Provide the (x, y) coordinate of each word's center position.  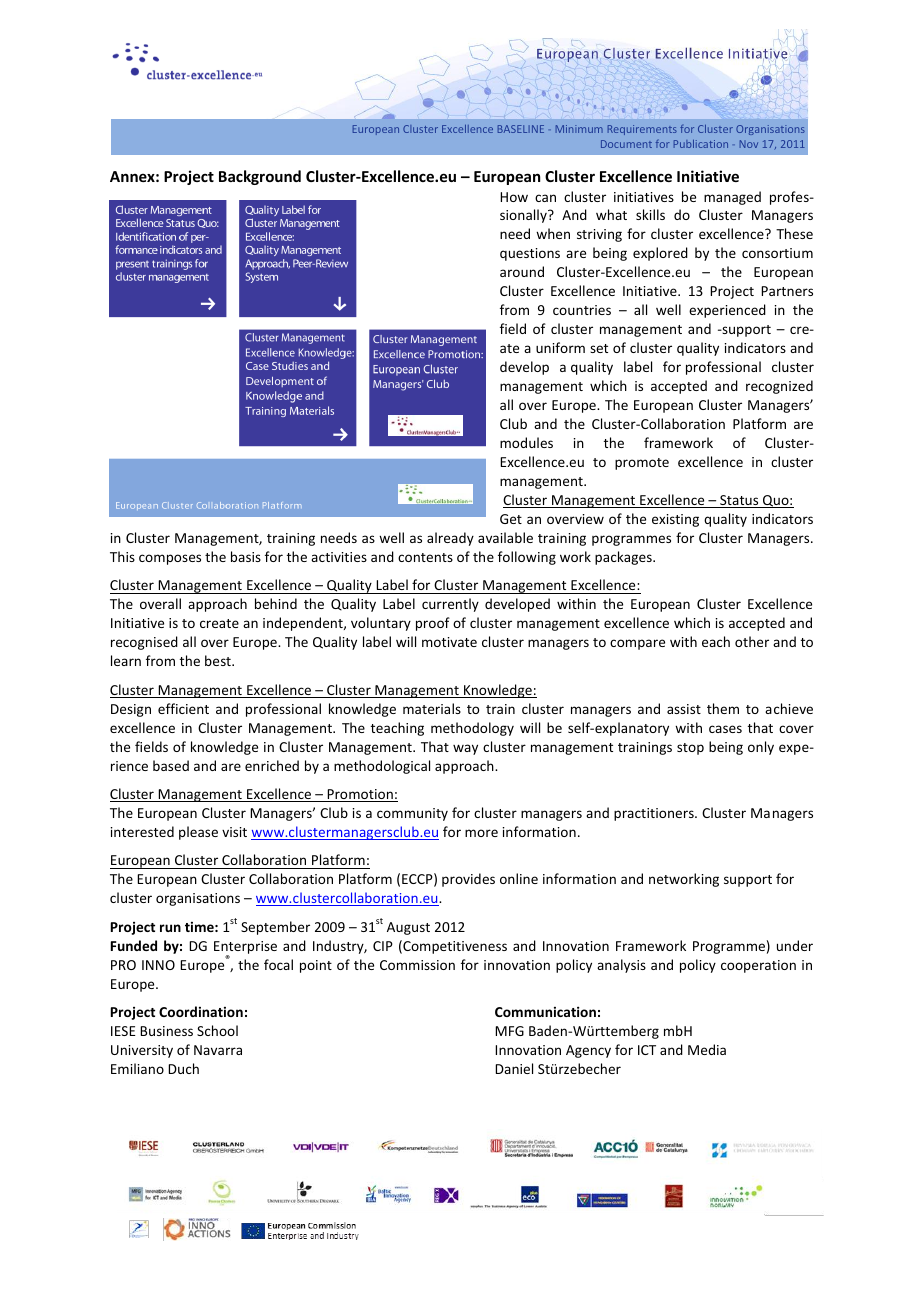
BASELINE (521, 129)
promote (642, 464)
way (465, 749)
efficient (183, 708)
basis (246, 556)
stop (690, 749)
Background (260, 177)
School (217, 1030)
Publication (701, 144)
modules (526, 442)
